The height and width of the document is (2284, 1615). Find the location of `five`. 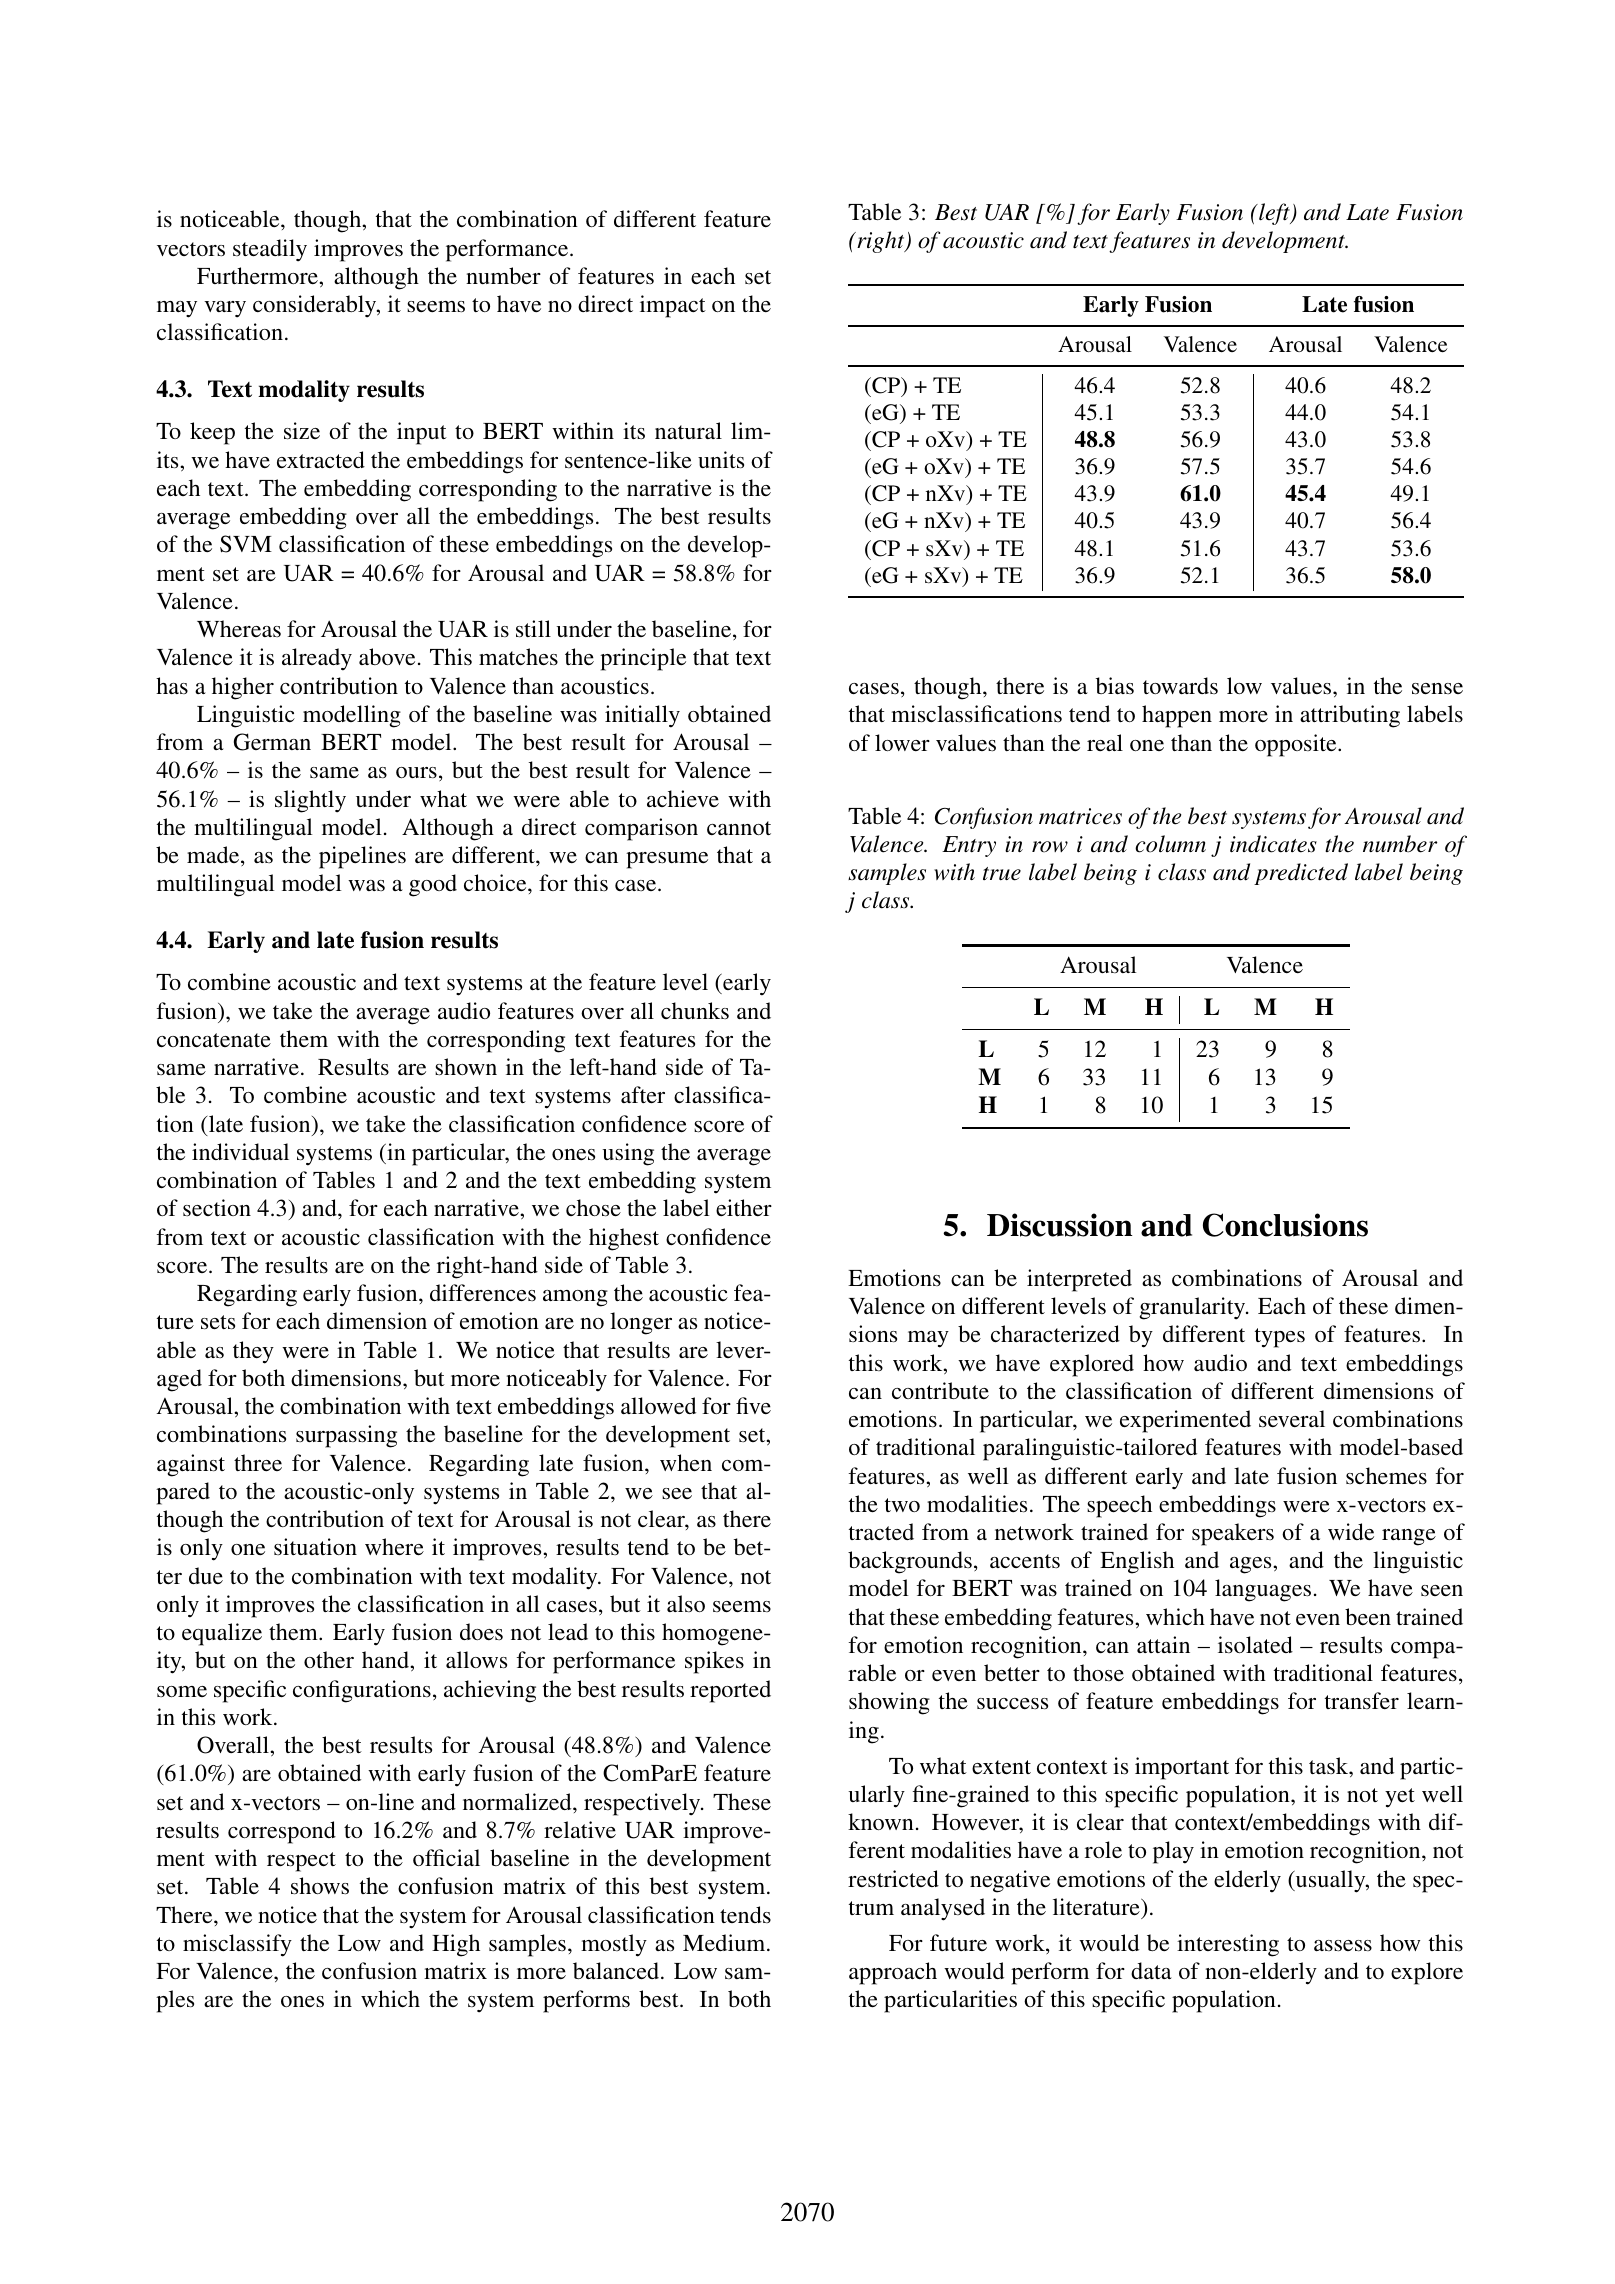

five is located at coordinates (753, 1405).
